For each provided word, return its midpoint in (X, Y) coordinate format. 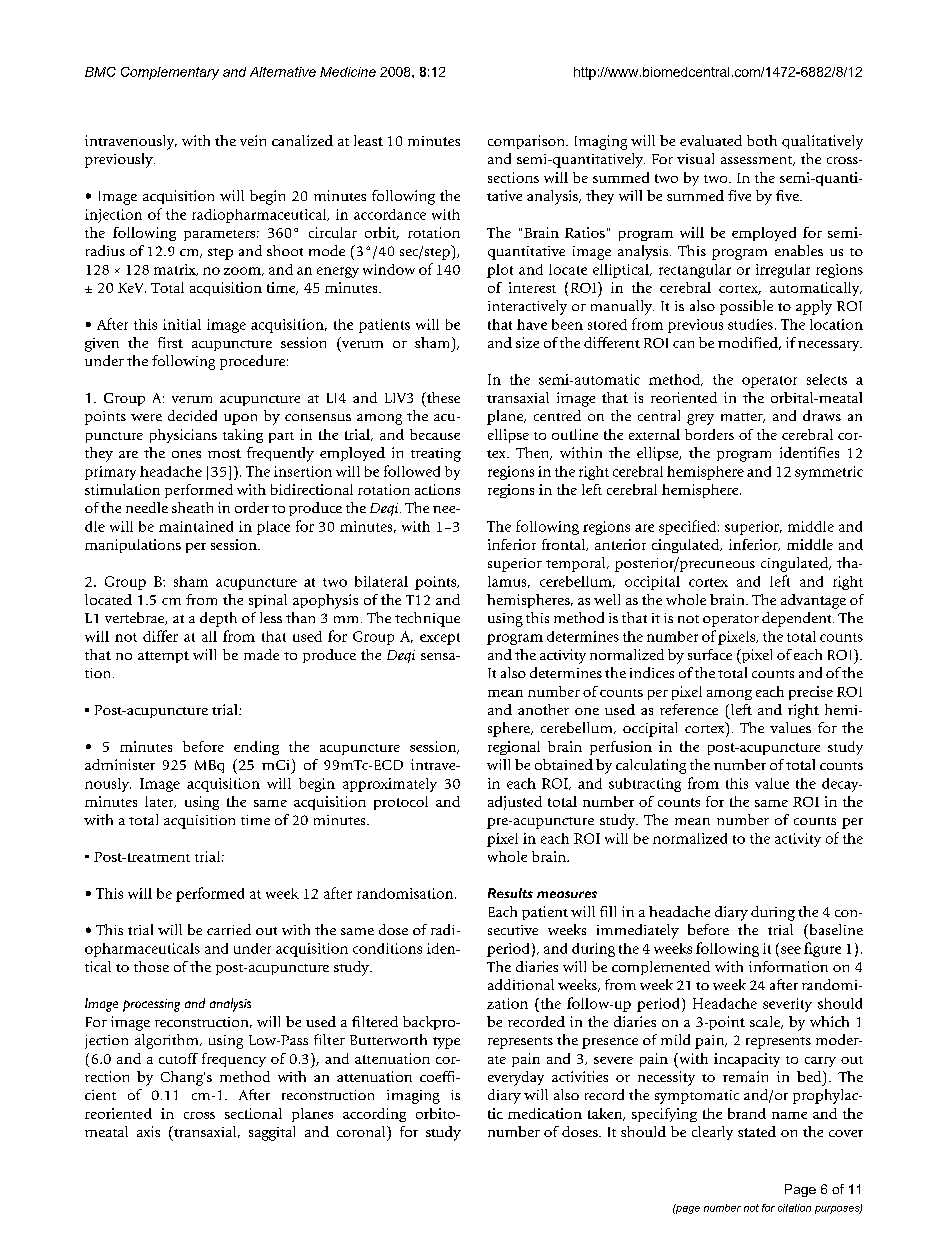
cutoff (178, 1058)
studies (750, 324)
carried (229, 929)
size (527, 342)
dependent (798, 619)
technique (427, 619)
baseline (835, 929)
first (170, 342)
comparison (527, 142)
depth (218, 619)
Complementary (170, 73)
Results (510, 893)
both (762, 140)
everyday (516, 1078)
